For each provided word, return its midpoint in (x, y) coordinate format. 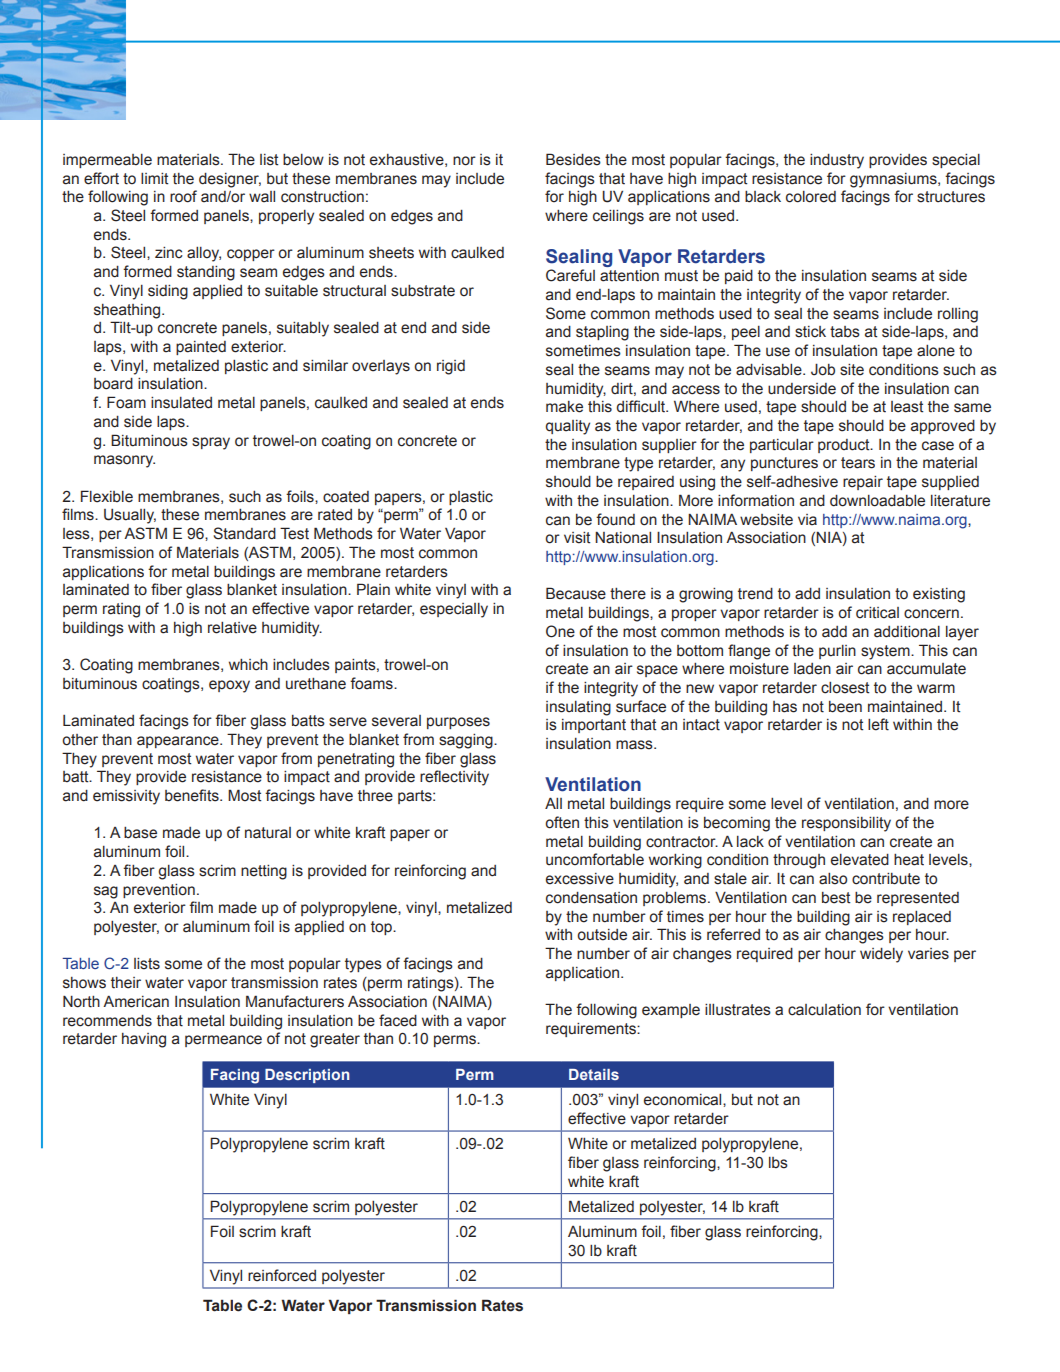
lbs (778, 1163)
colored (811, 197)
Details (594, 1074)
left (878, 724)
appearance (179, 742)
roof (183, 196)
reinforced (282, 1275)
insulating (578, 708)
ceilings (618, 217)
